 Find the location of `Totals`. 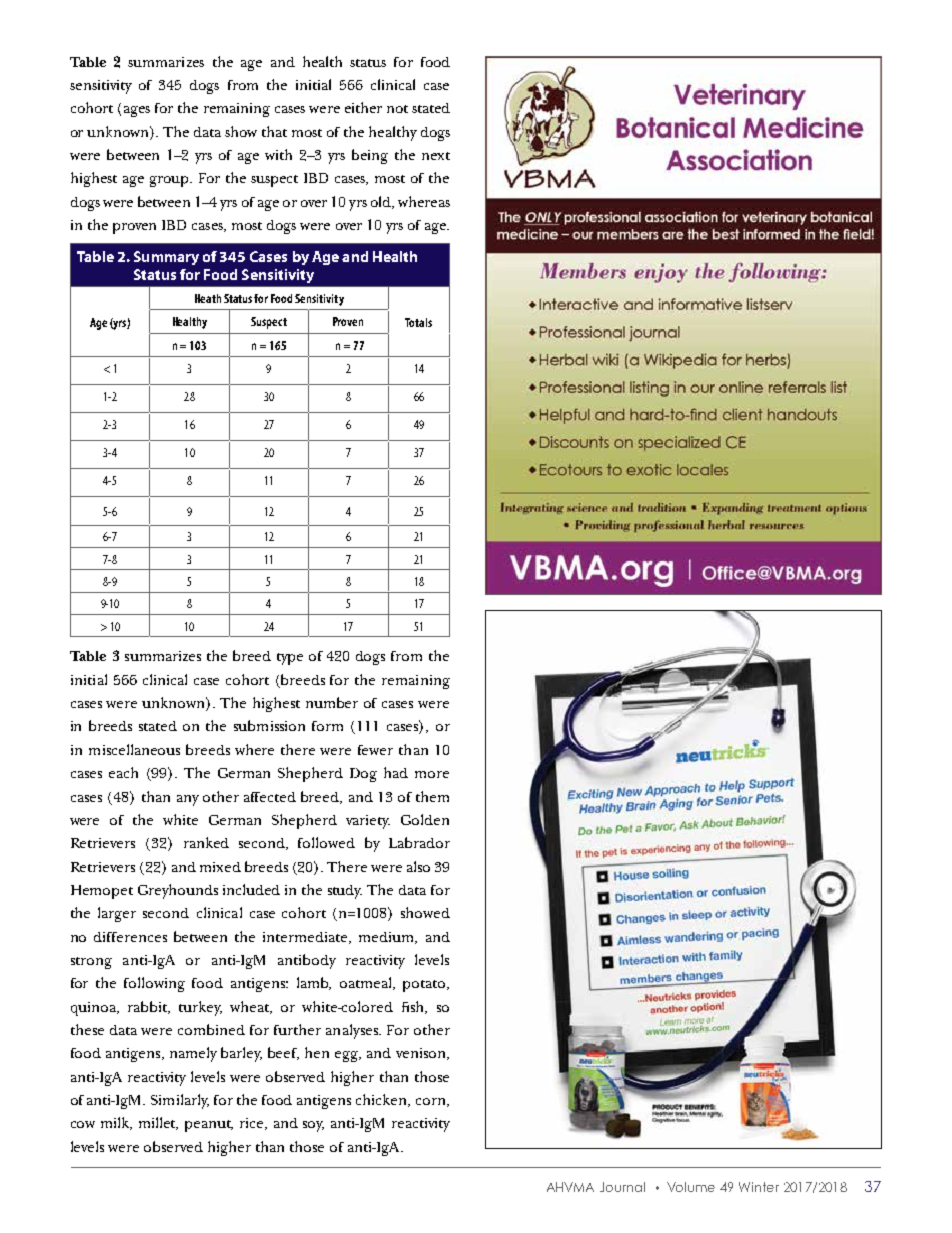

Totals is located at coordinates (418, 322).
